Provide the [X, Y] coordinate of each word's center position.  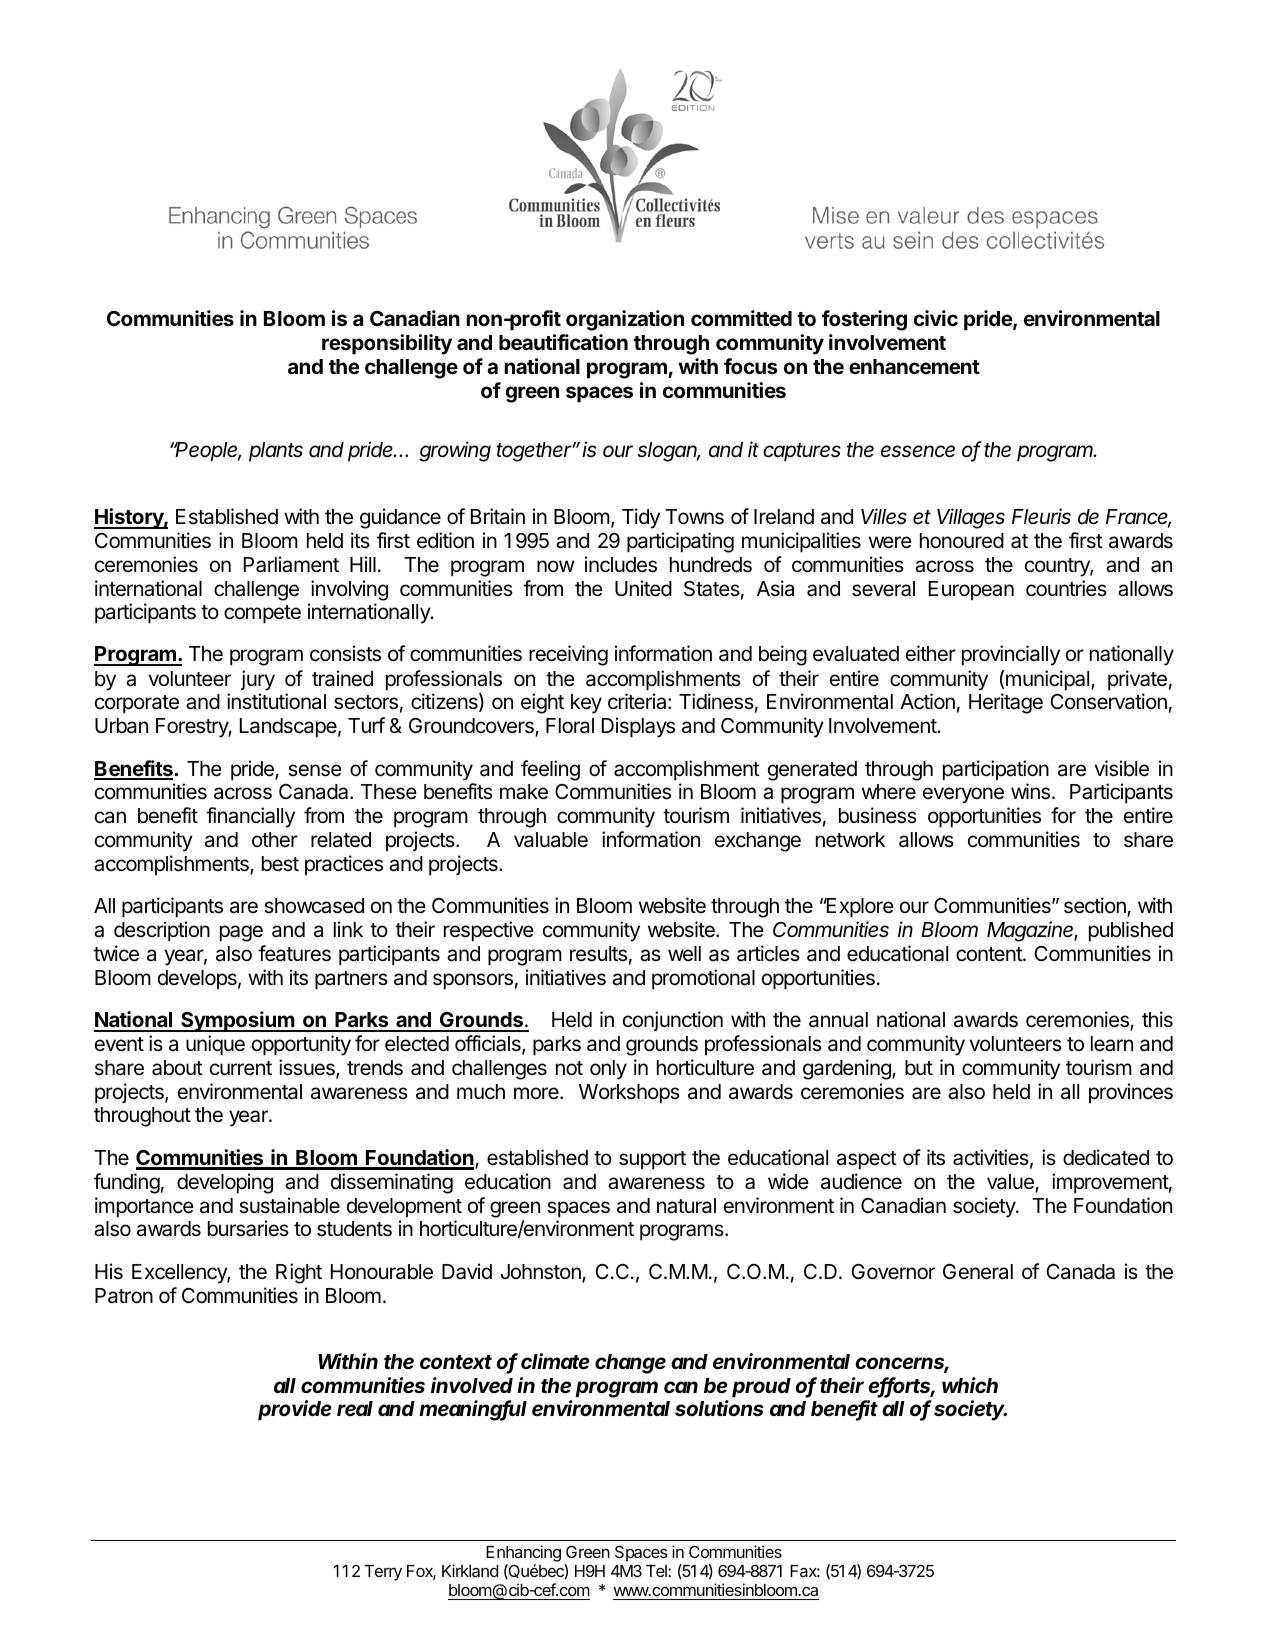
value [1011, 1183]
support [652, 1160]
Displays [638, 727]
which [970, 1385]
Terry [383, 1573]
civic [936, 318]
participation [996, 770]
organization [625, 320]
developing [225, 1183]
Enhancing [523, 1555]
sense [315, 770]
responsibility [387, 344]
